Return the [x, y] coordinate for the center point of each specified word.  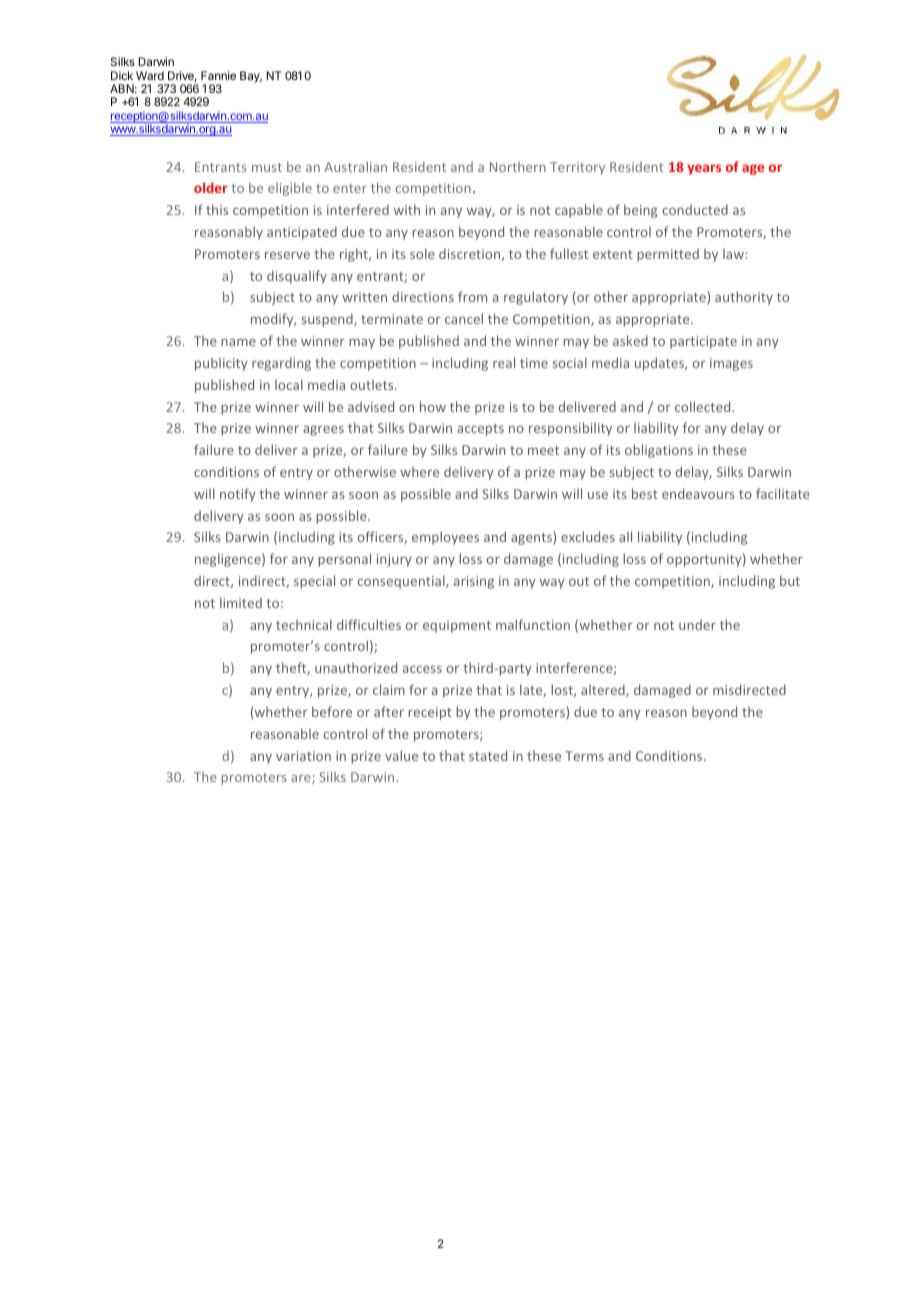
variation [303, 756]
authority [744, 298]
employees [445, 538]
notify [238, 495]
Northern [518, 167]
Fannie [218, 75]
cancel [464, 318]
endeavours [698, 493]
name [238, 342]
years [704, 169]
